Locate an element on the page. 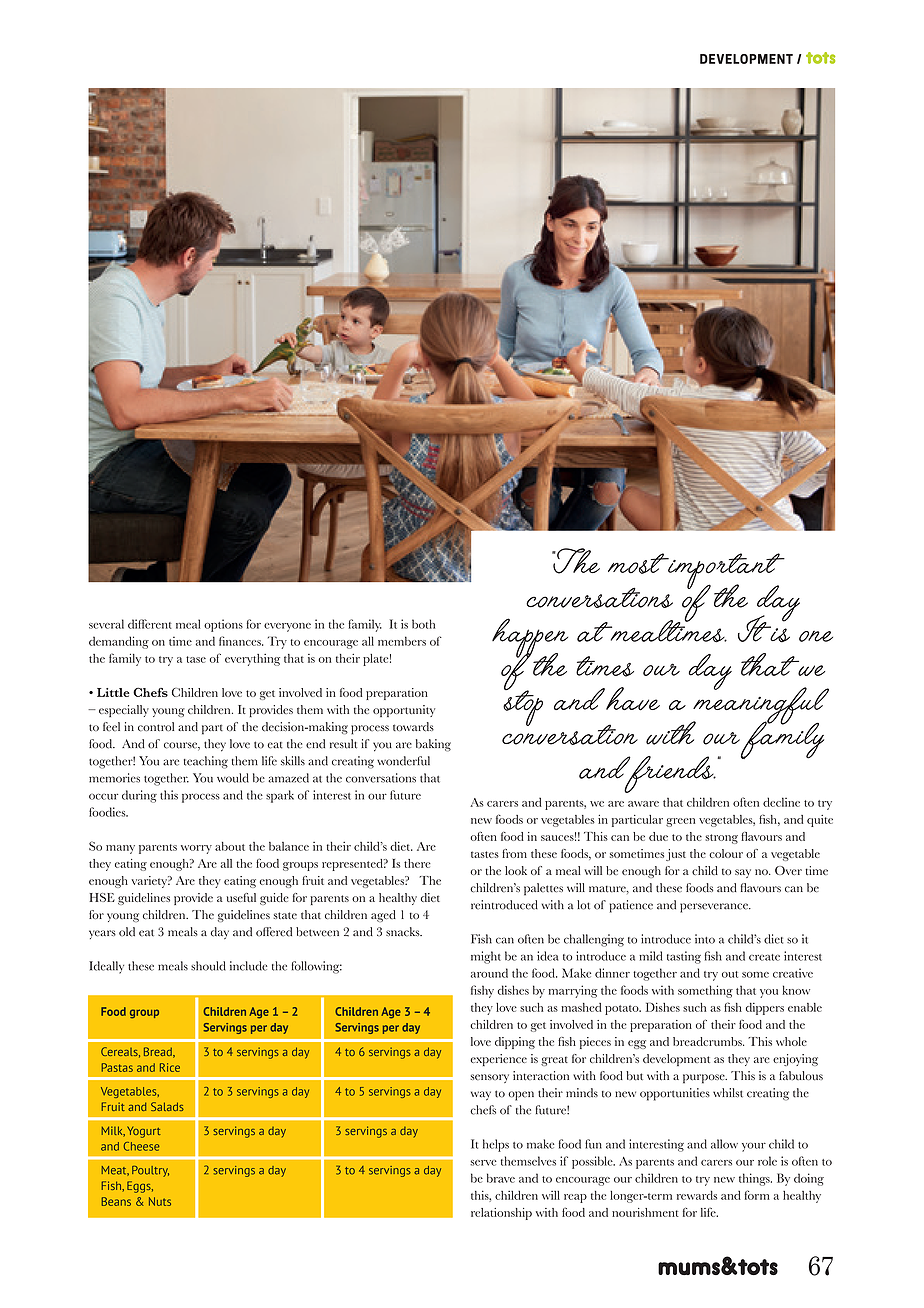  Rice is located at coordinates (170, 1067).
